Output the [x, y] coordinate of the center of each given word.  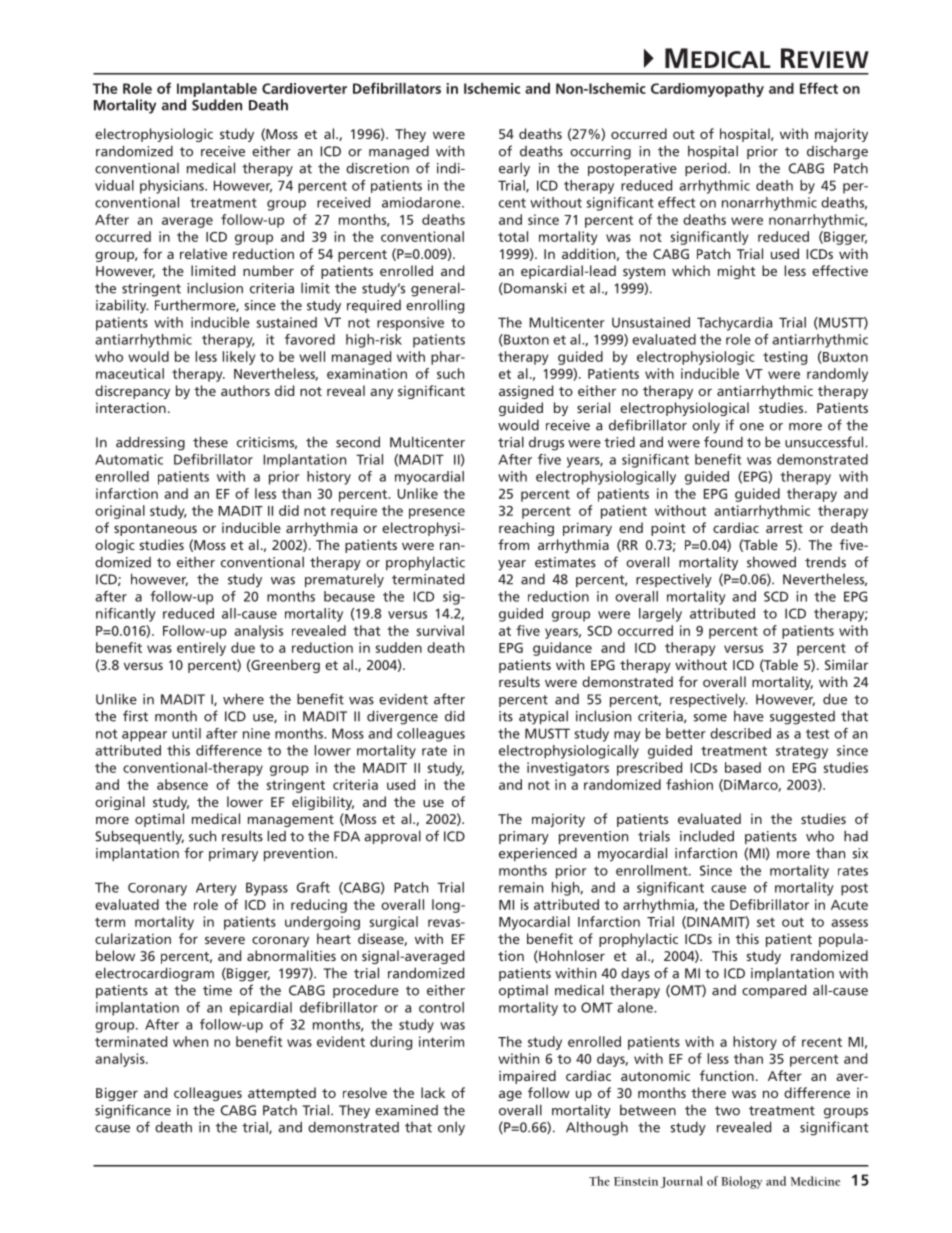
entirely [201, 649]
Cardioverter [304, 88]
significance [133, 1111]
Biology [741, 1182]
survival [440, 630]
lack [433, 1092]
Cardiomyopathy [707, 90]
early [514, 169]
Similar [846, 664]
